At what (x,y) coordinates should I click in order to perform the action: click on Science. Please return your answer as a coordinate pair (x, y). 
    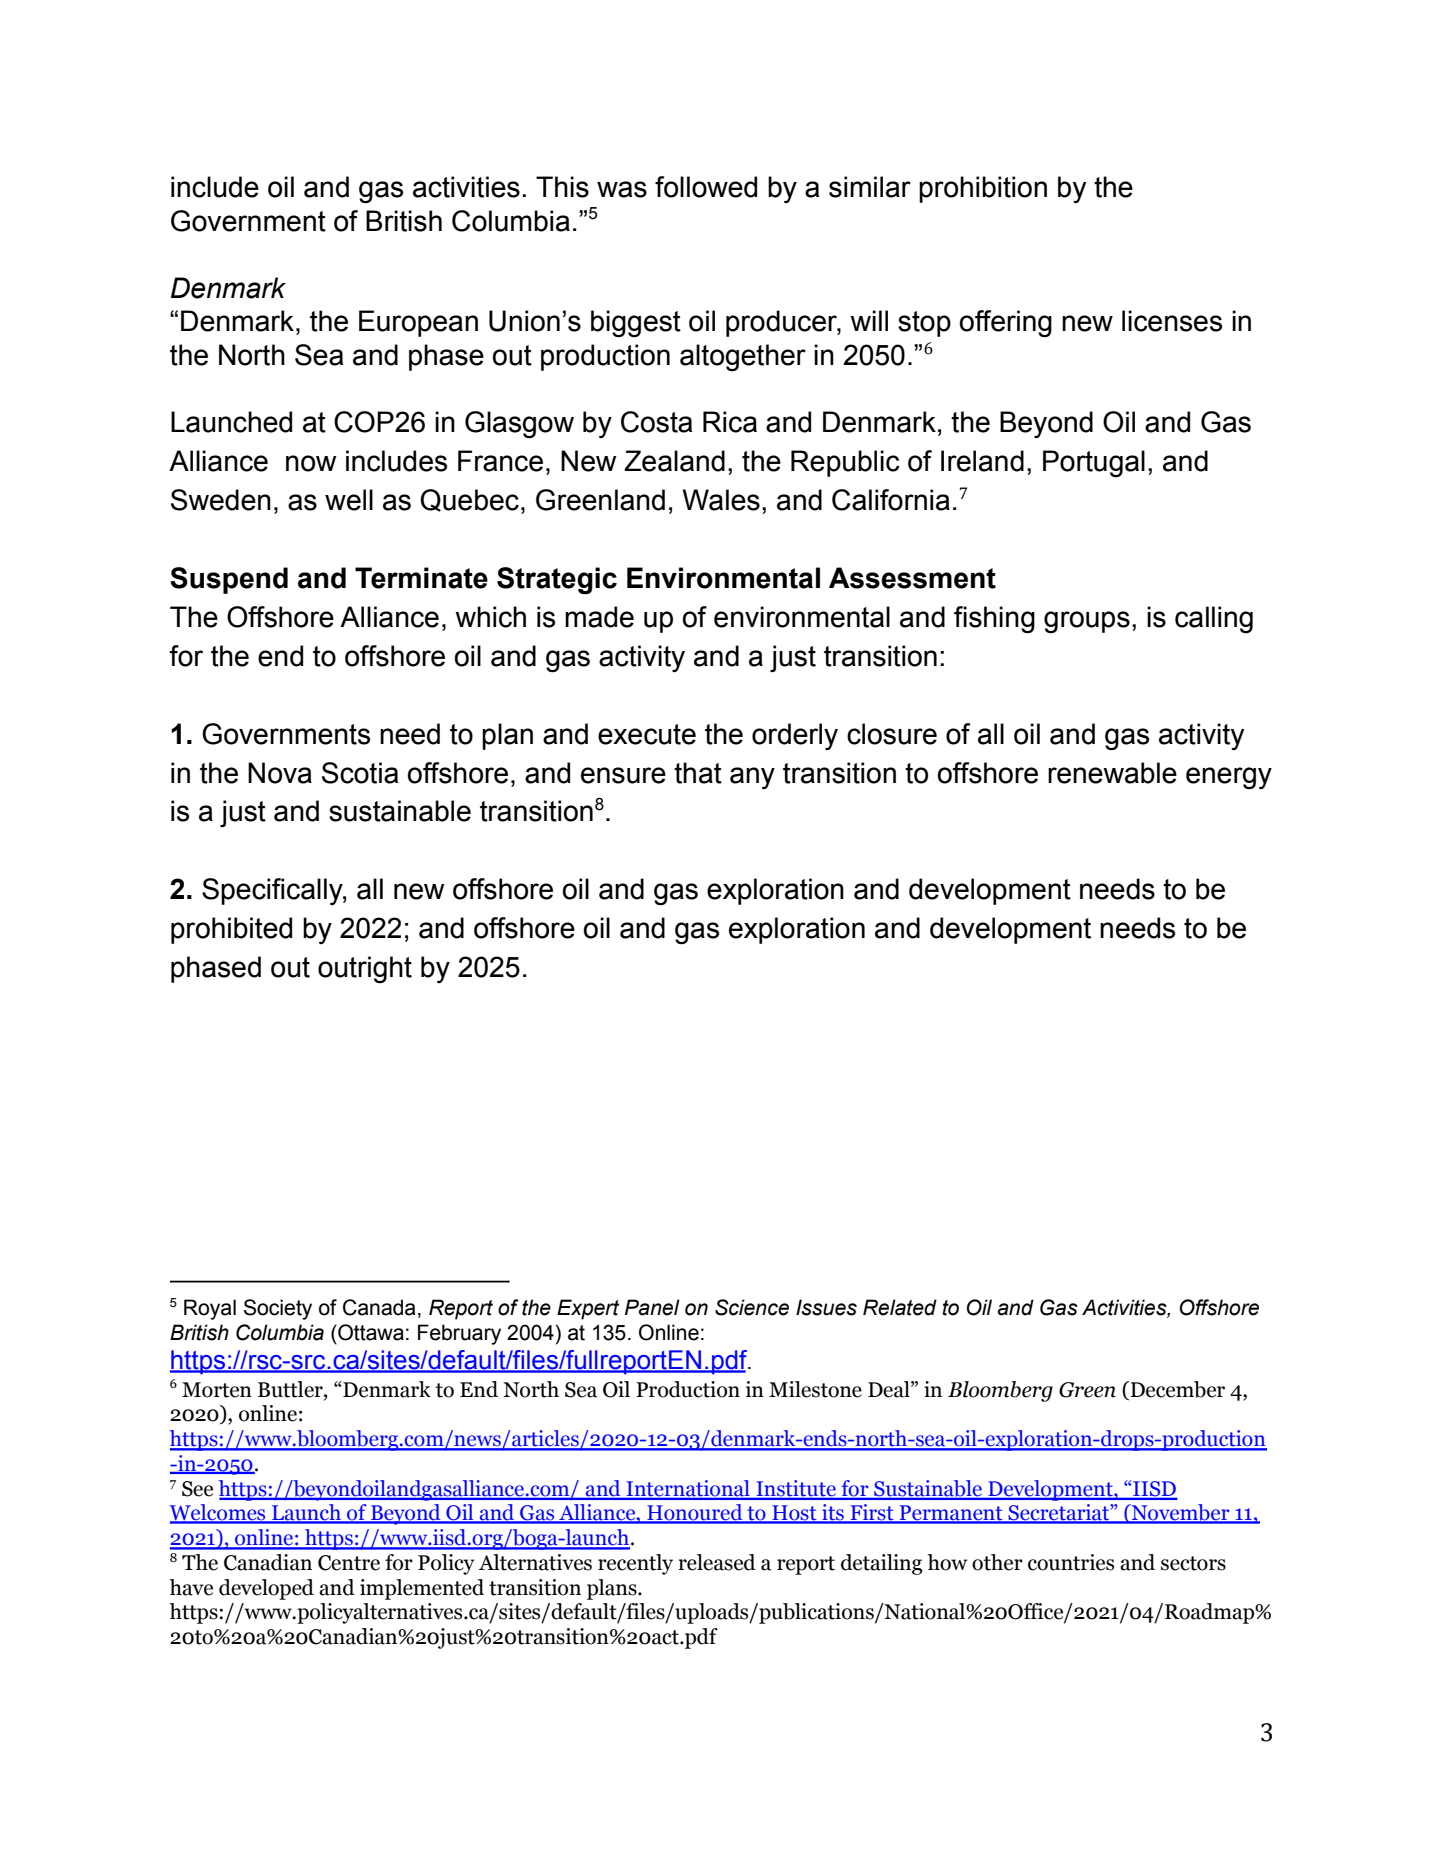
    Looking at the image, I should click on (752, 1307).
